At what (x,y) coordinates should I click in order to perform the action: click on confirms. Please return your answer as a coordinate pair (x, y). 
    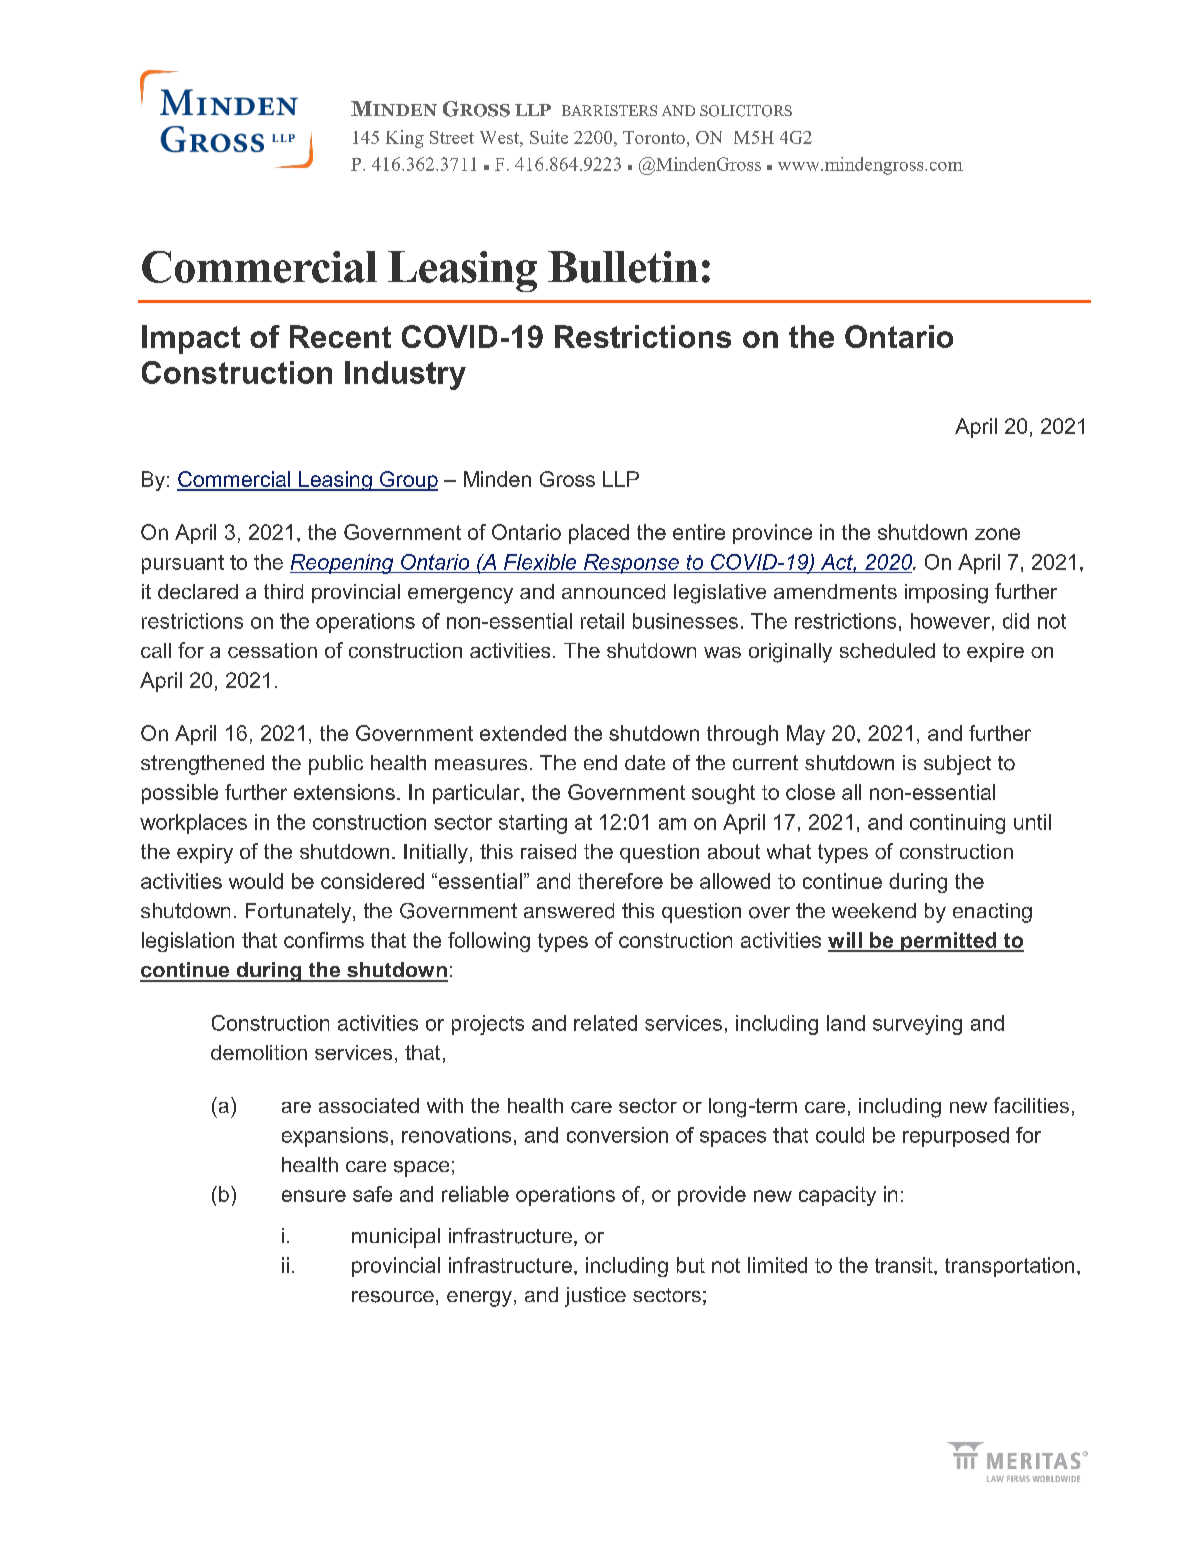
    Looking at the image, I should click on (324, 940).
